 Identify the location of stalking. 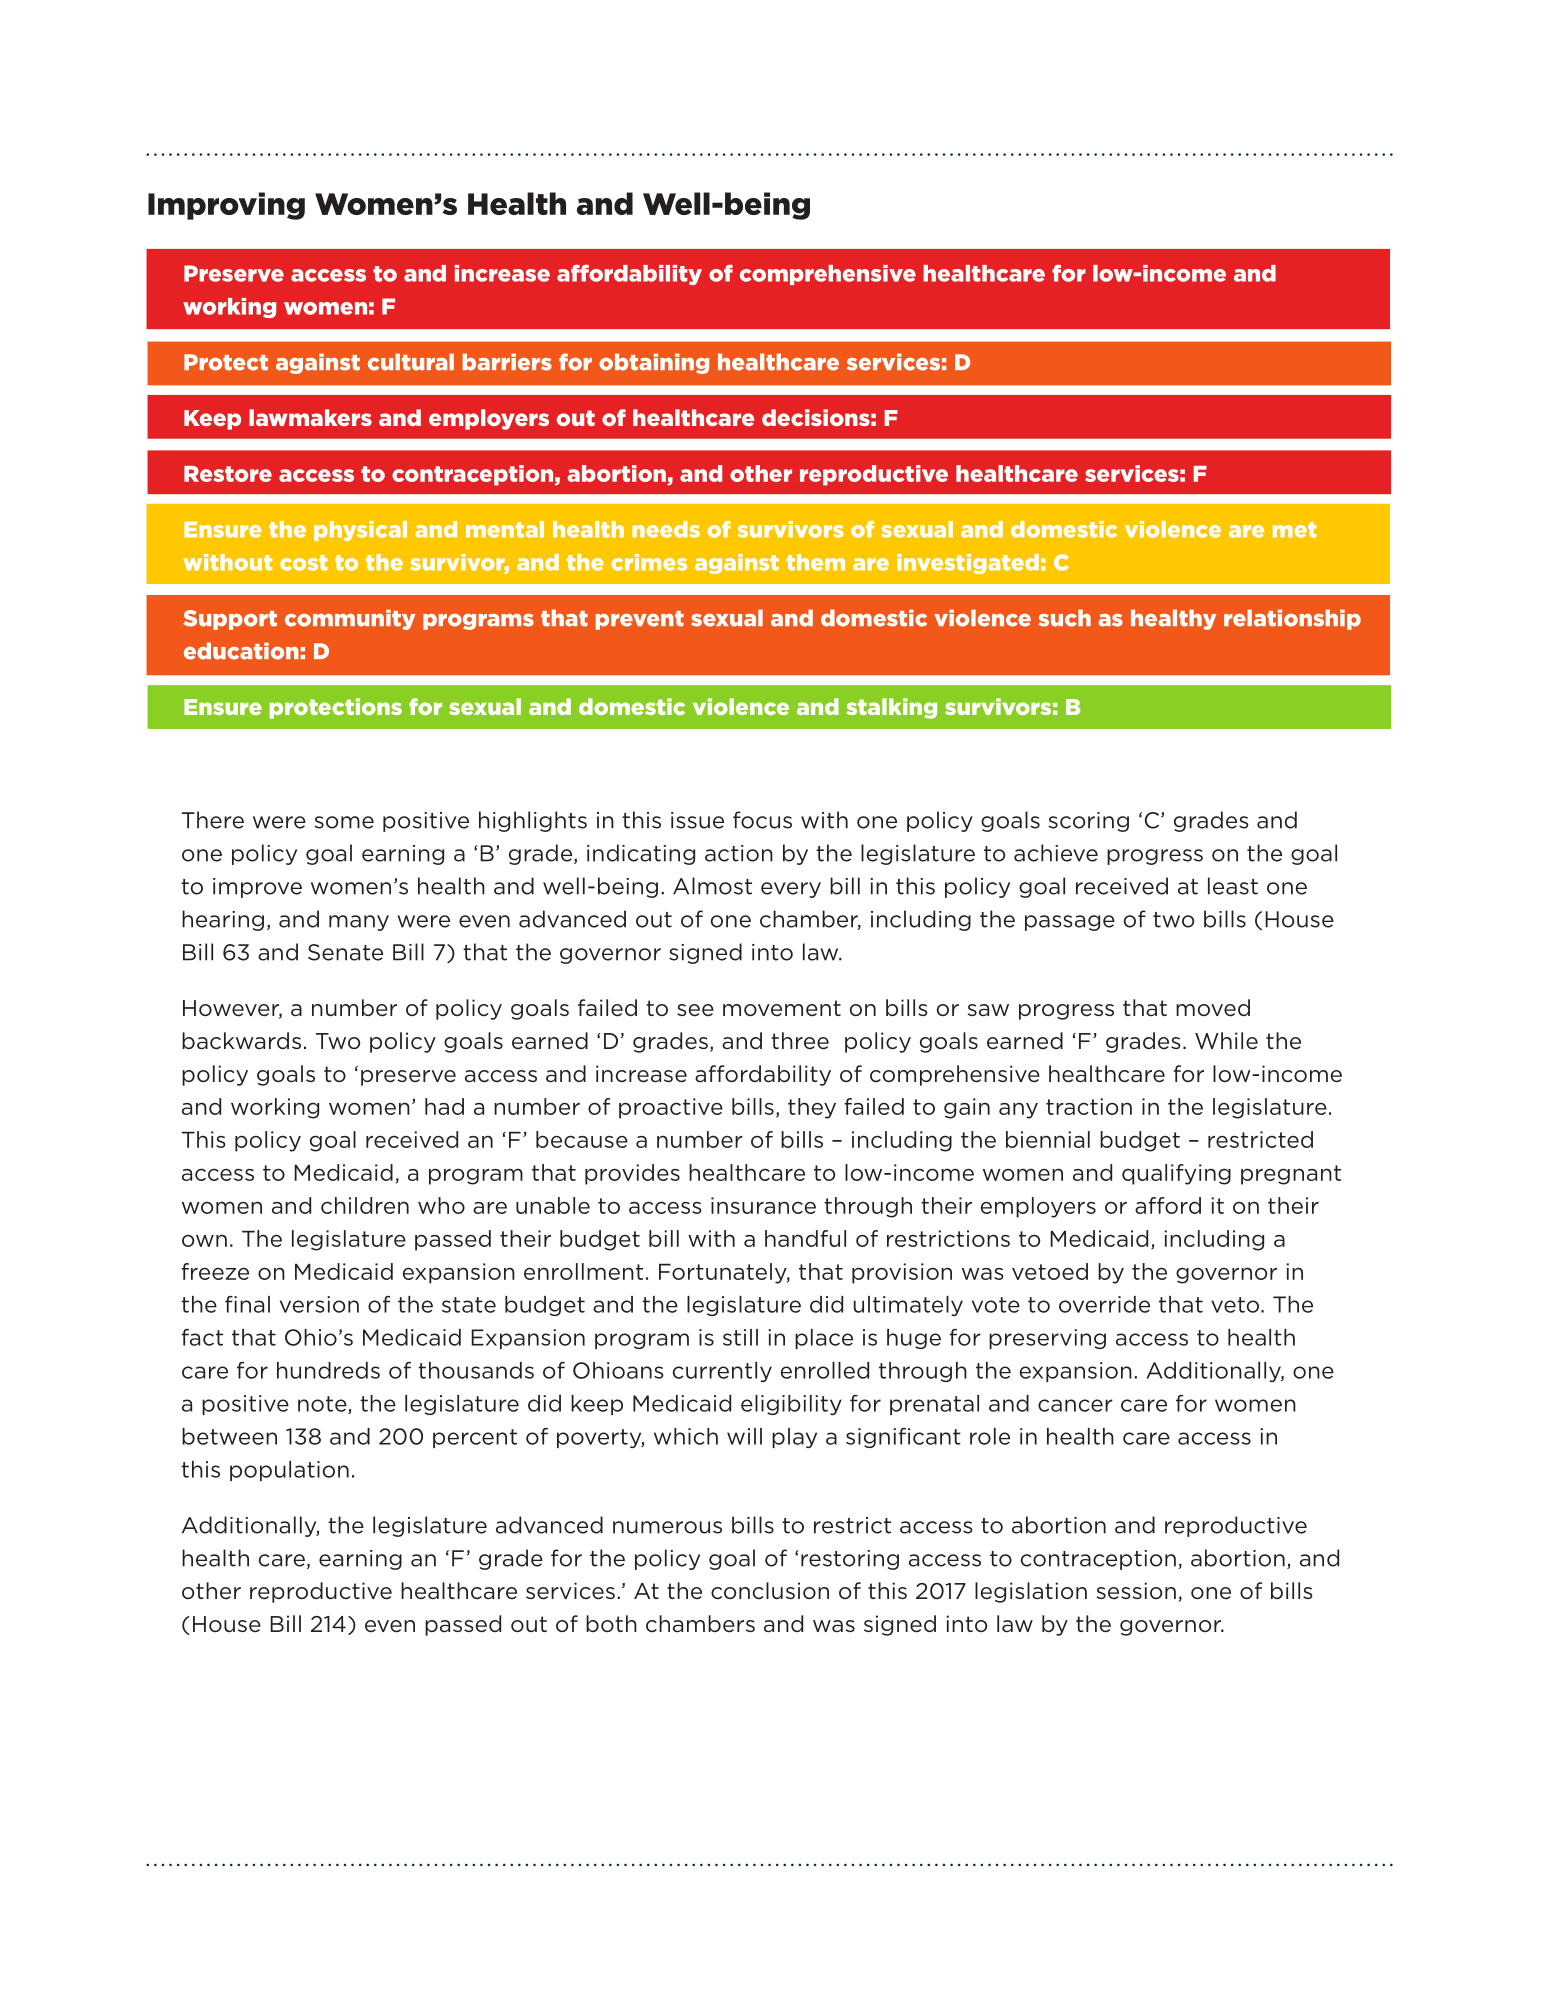
(891, 708).
